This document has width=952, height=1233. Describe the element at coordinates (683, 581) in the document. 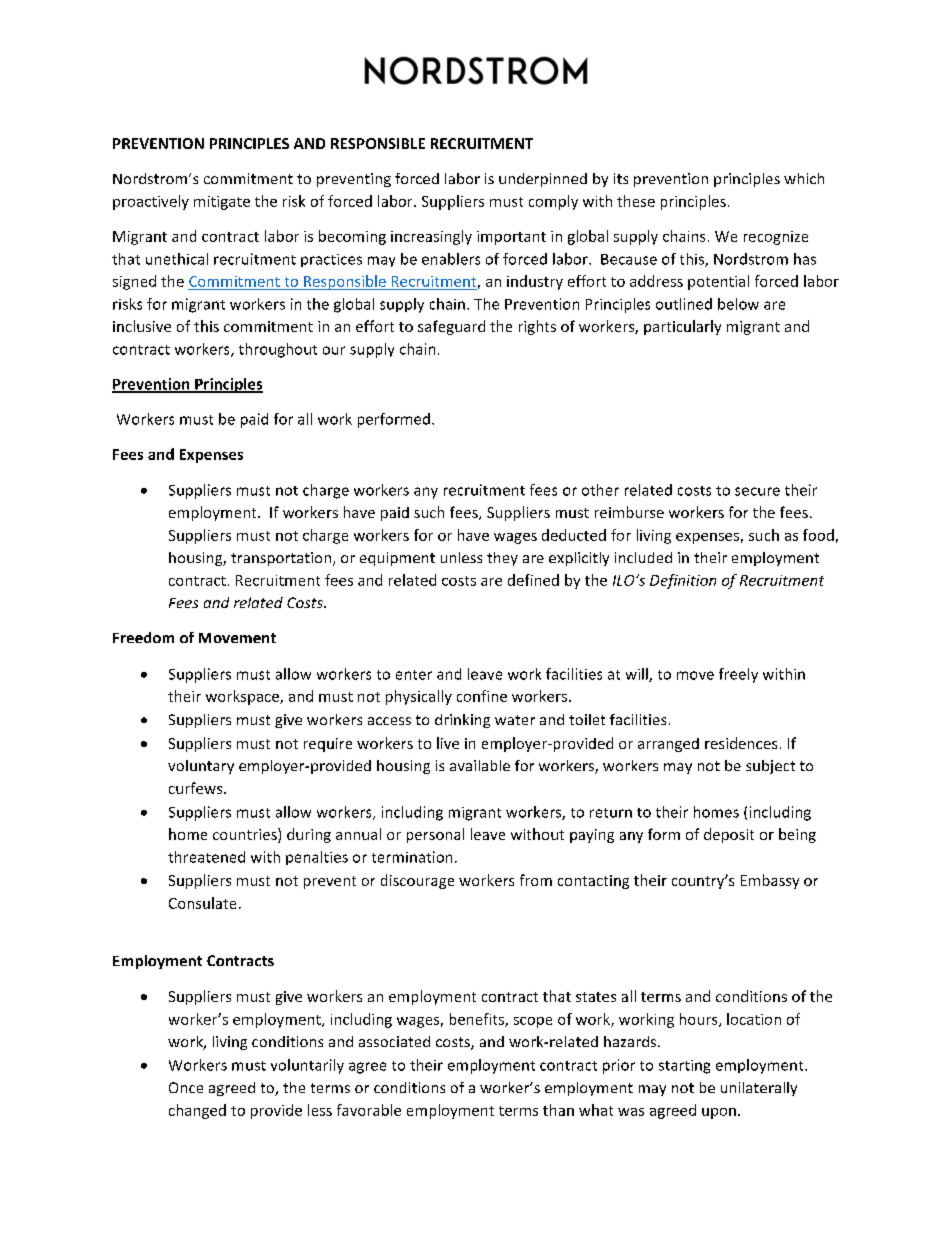

I see `Definition` at that location.
